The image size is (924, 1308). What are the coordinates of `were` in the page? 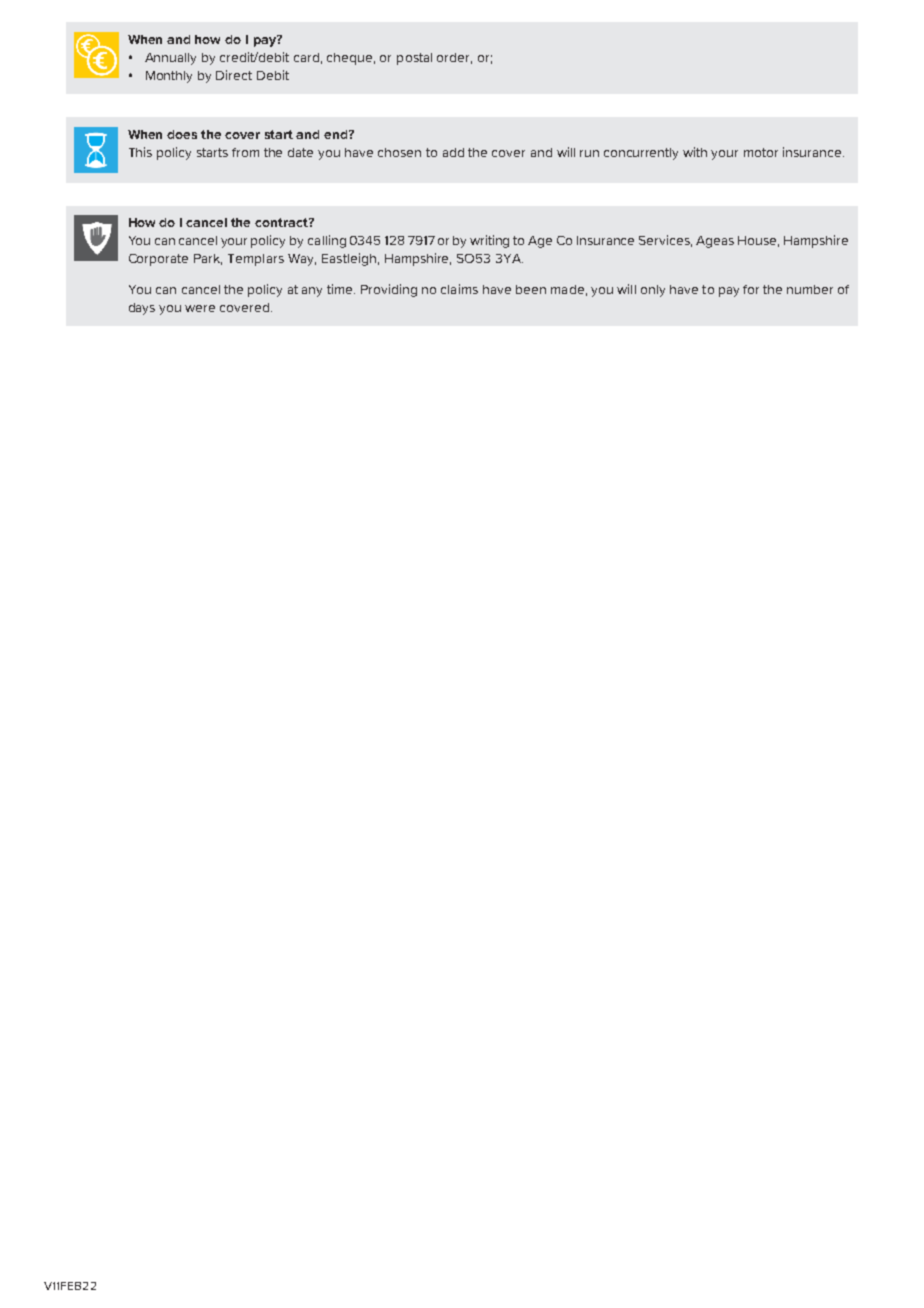 It's located at (200, 308).
